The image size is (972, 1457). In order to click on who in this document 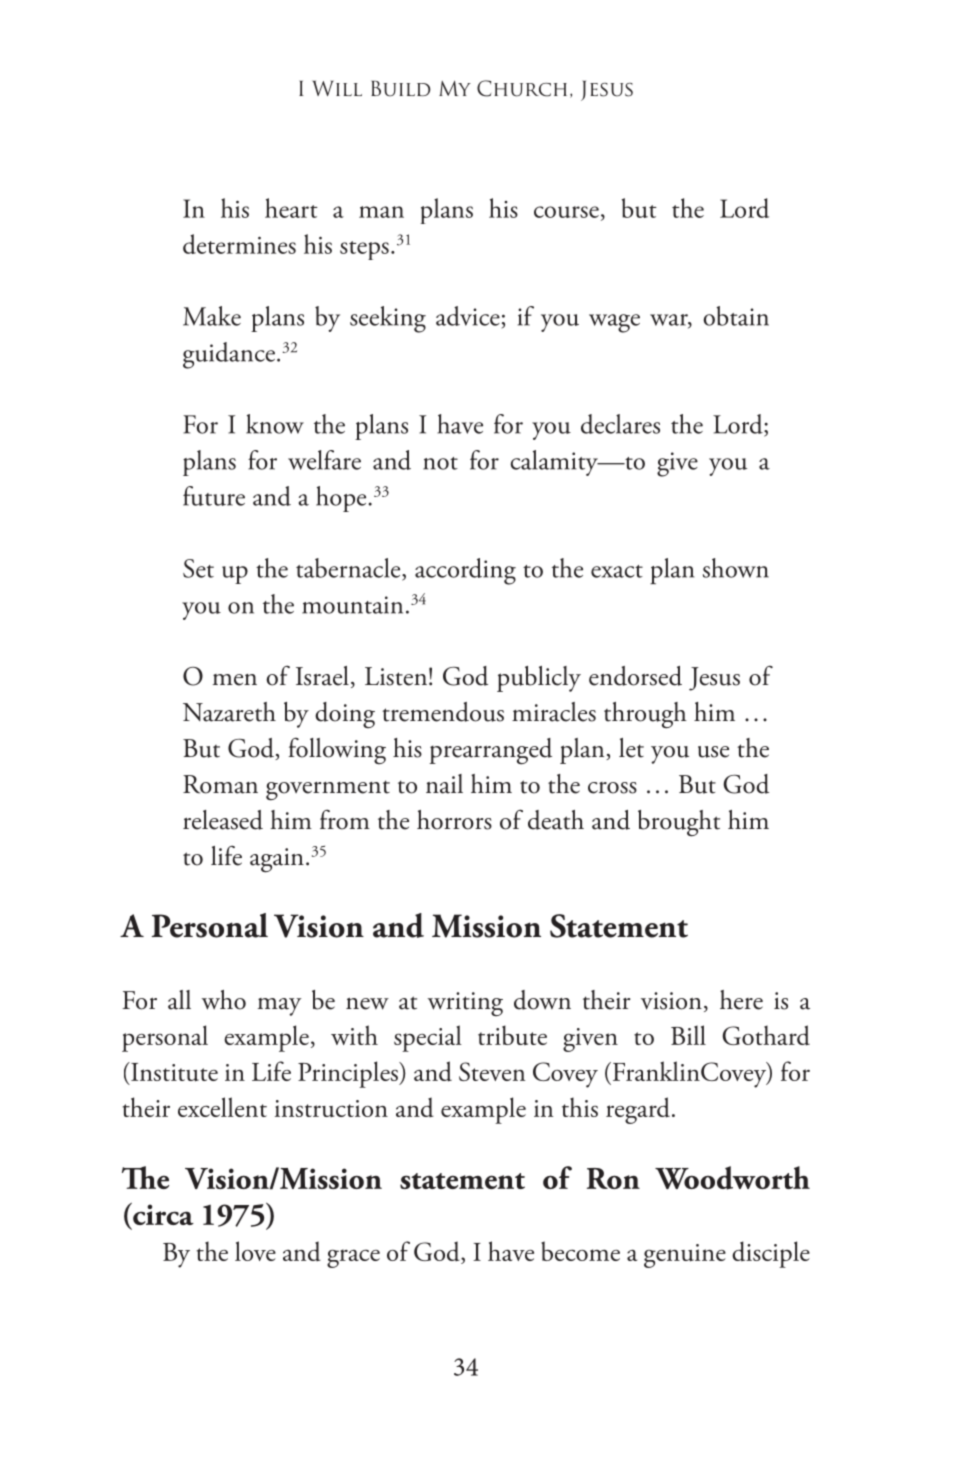, I will do `click(224, 1000)`.
